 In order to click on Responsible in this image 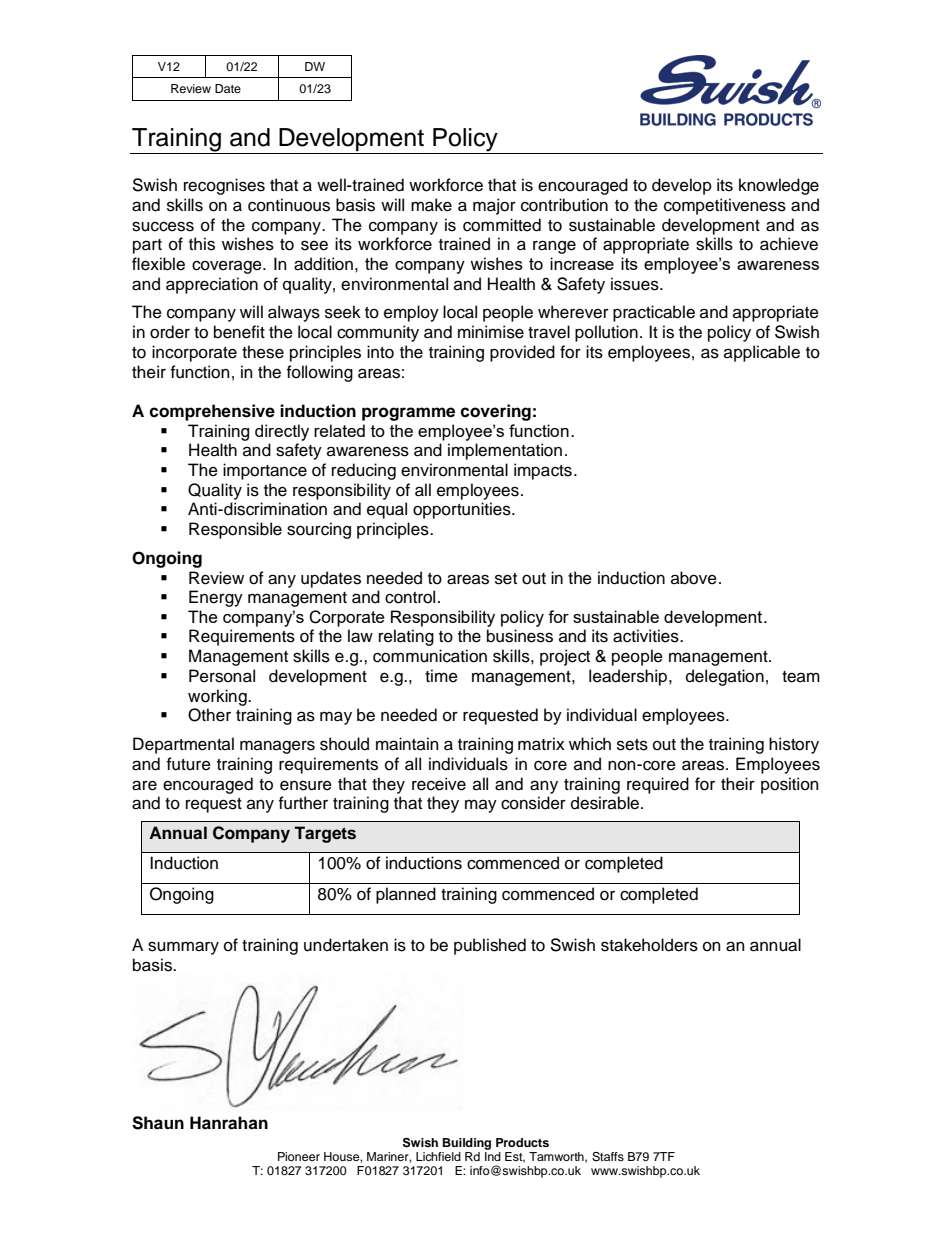, I will do `click(235, 530)`.
